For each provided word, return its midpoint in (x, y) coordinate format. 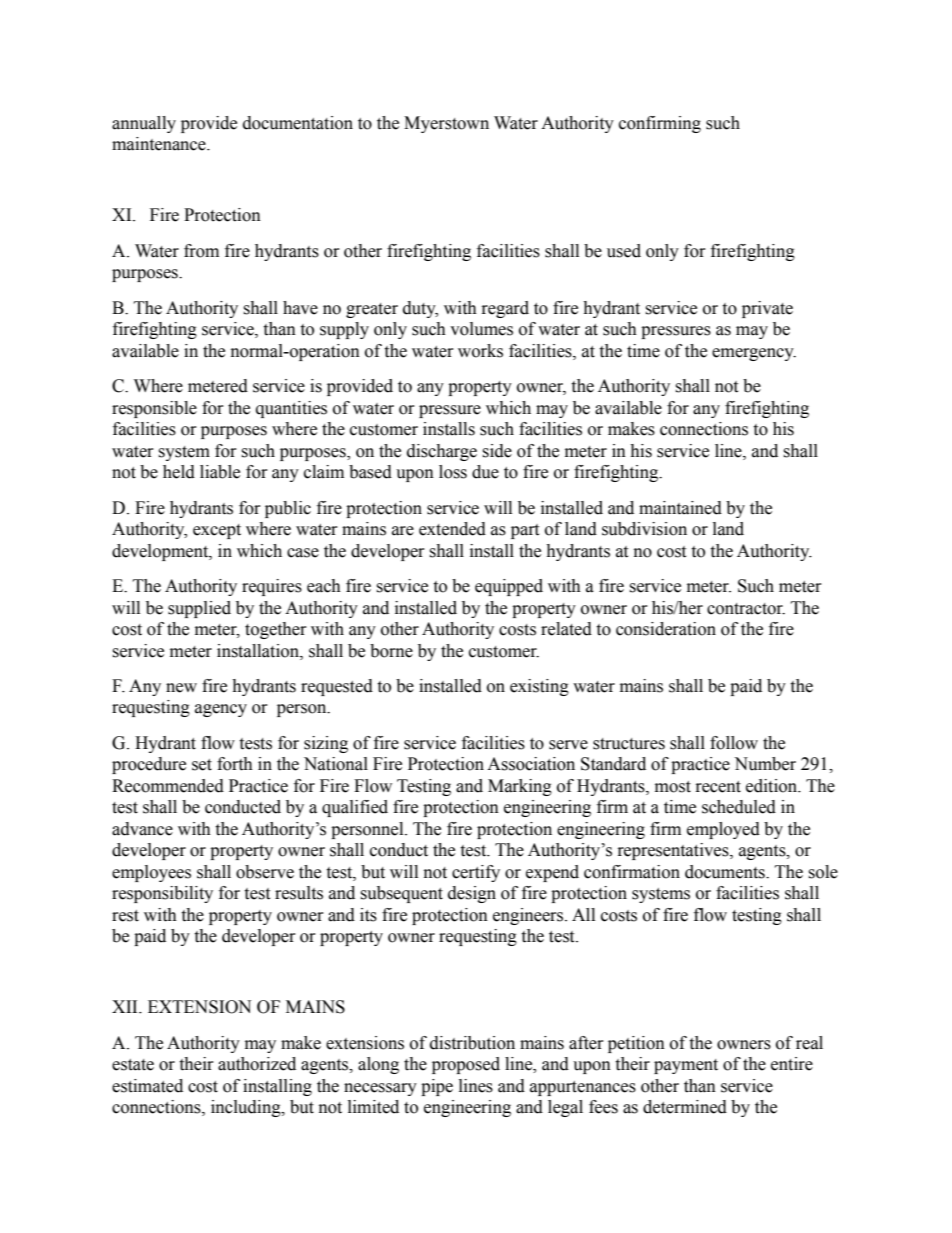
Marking (520, 787)
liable (220, 472)
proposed (466, 1065)
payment (686, 1066)
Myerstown (446, 124)
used (624, 251)
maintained (680, 508)
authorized (257, 1064)
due (485, 472)
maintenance (160, 144)
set (202, 765)
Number (765, 764)
